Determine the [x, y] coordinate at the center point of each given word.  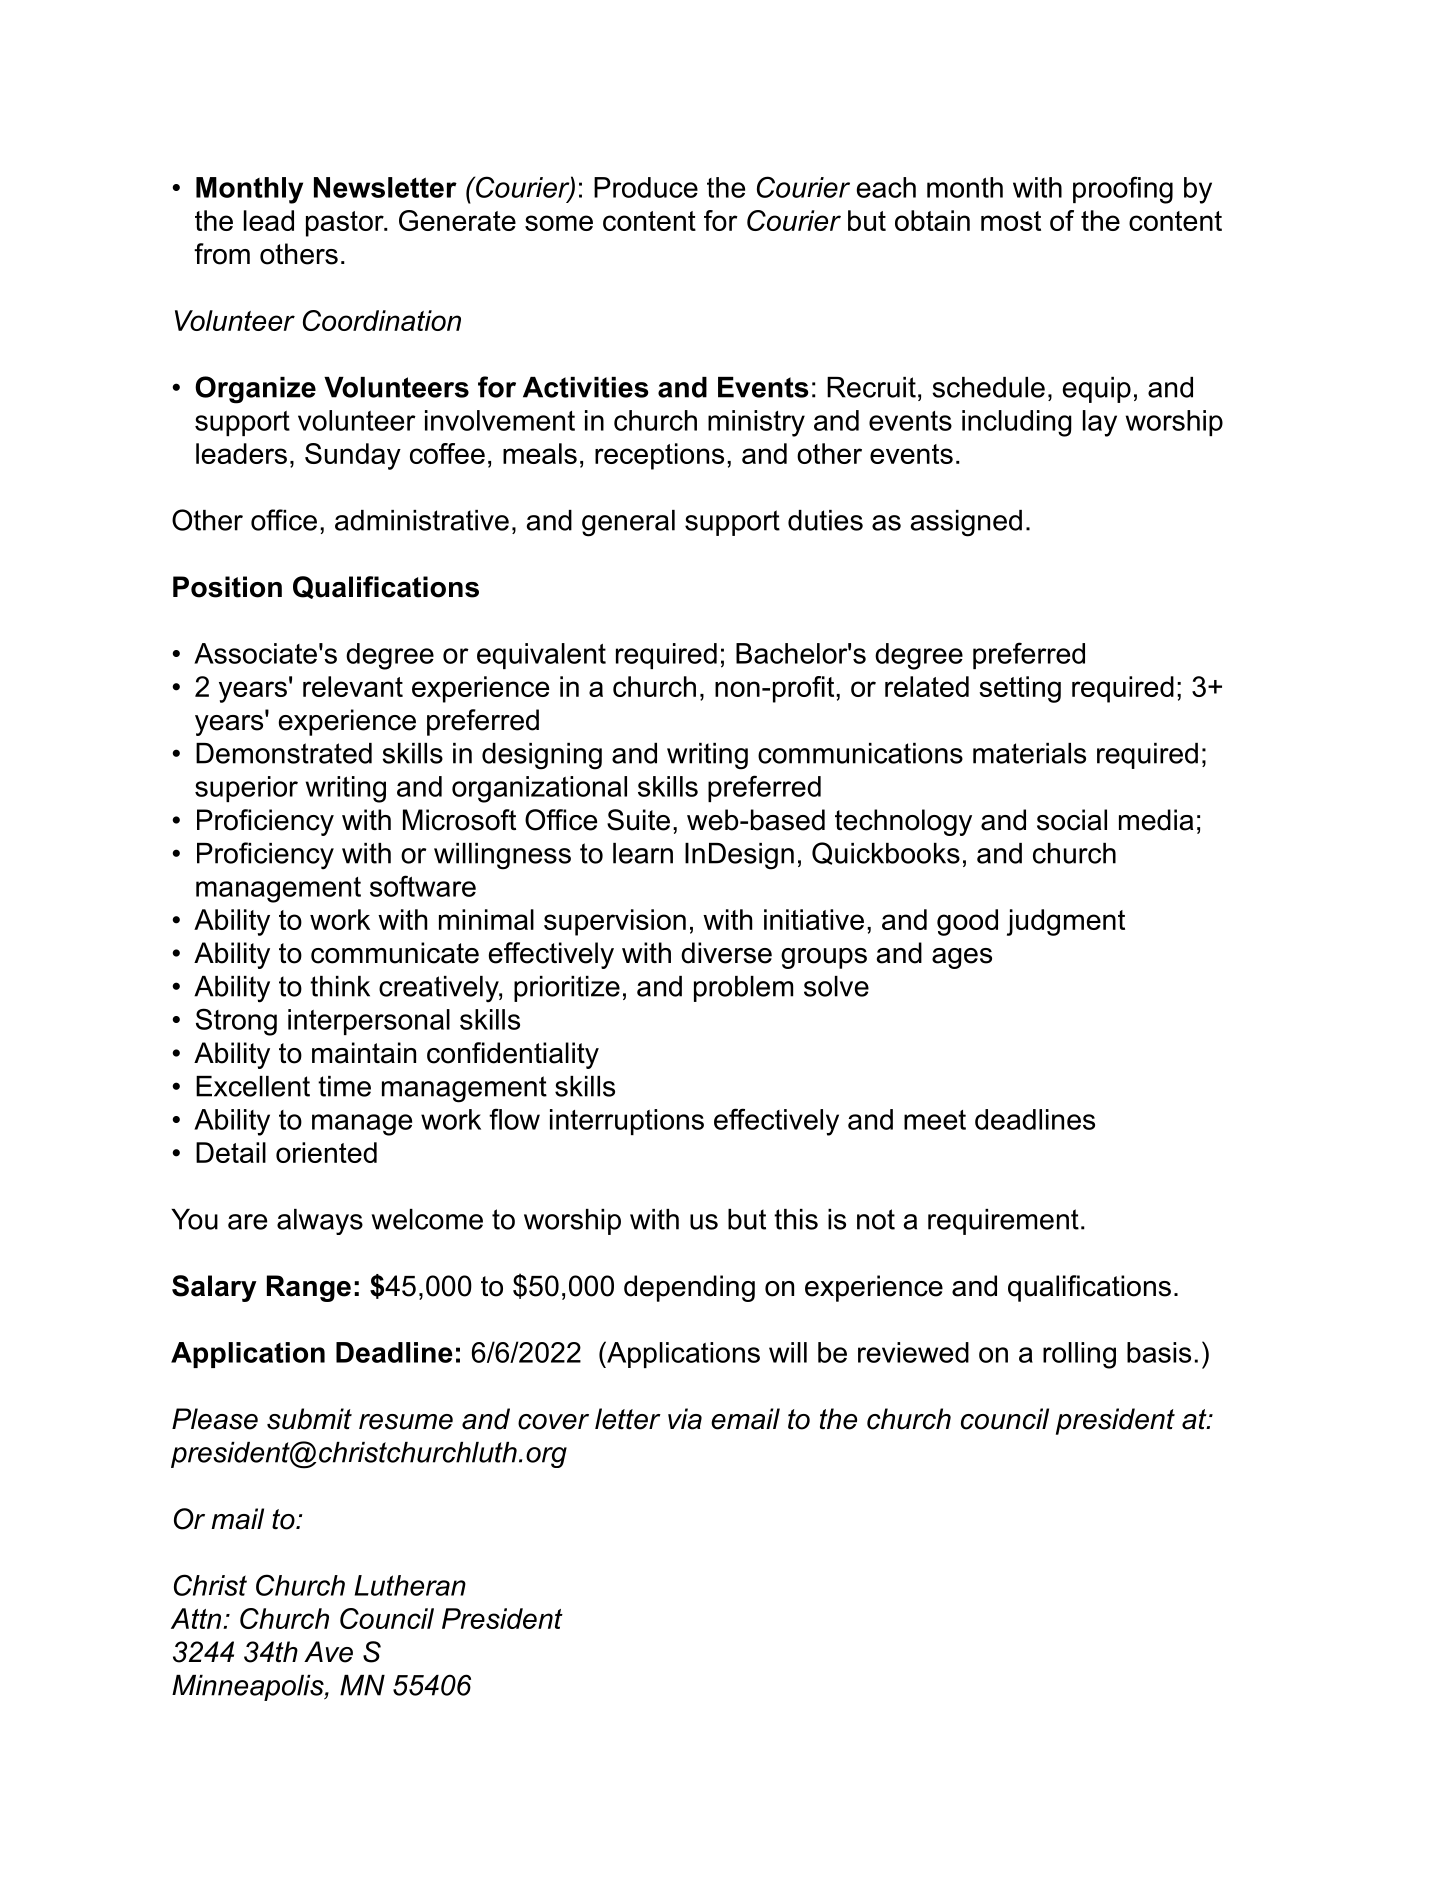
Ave [328, 1652]
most [1011, 221]
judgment [1066, 922]
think [340, 986]
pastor [346, 224]
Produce [646, 187]
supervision [615, 922]
